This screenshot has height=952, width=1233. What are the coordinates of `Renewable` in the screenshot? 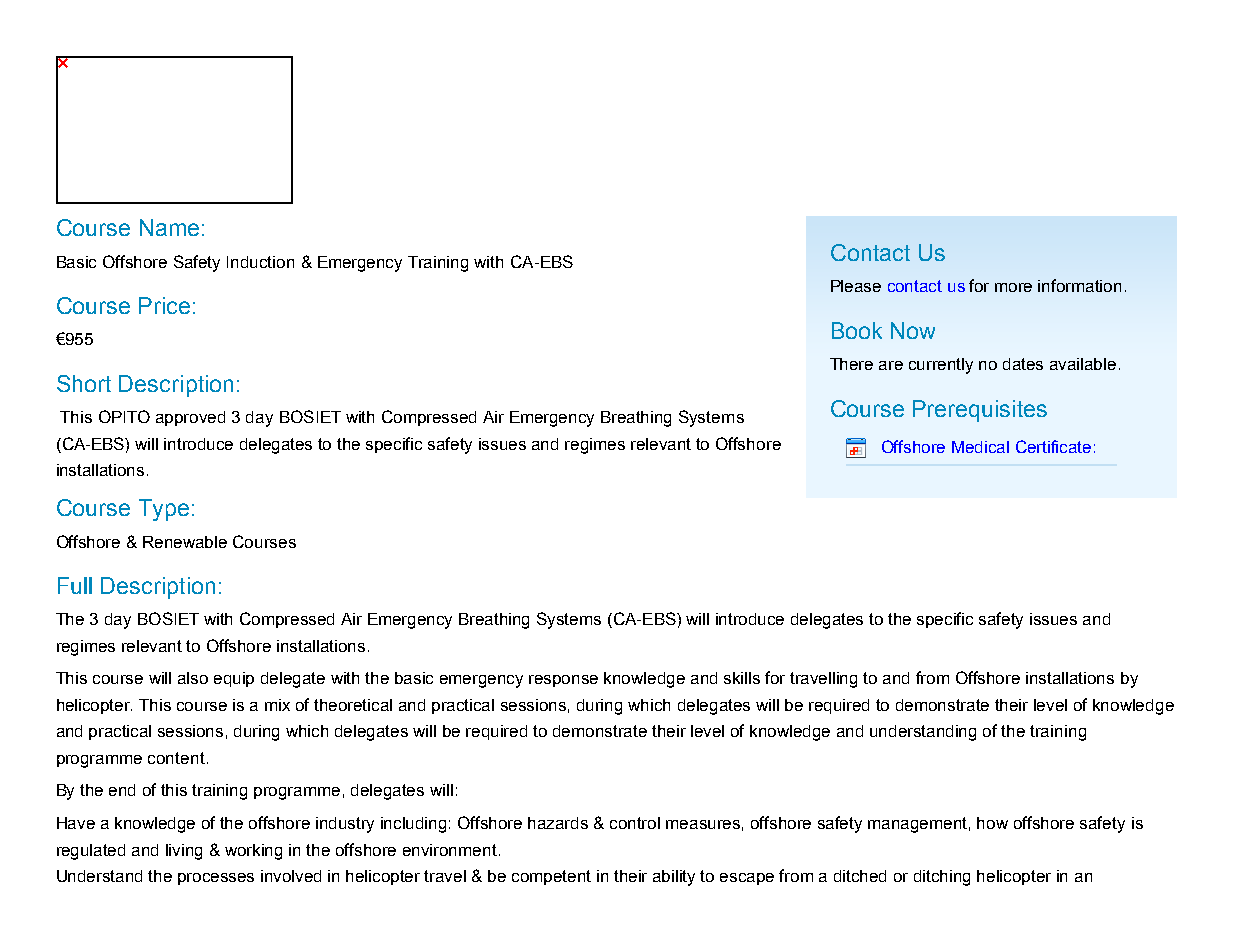 It's located at (185, 542).
